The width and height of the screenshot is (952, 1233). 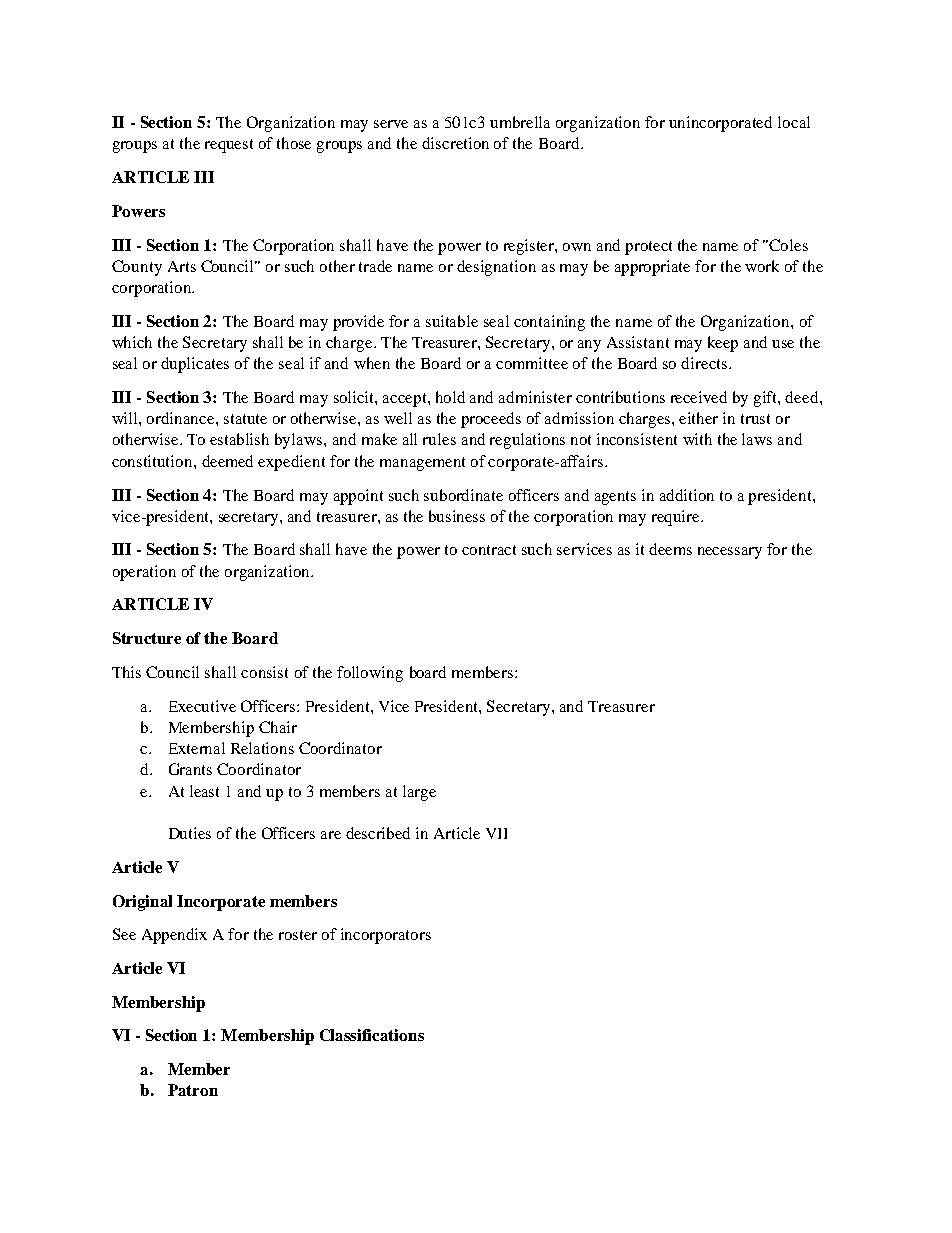 I want to click on discretion, so click(x=455, y=143).
